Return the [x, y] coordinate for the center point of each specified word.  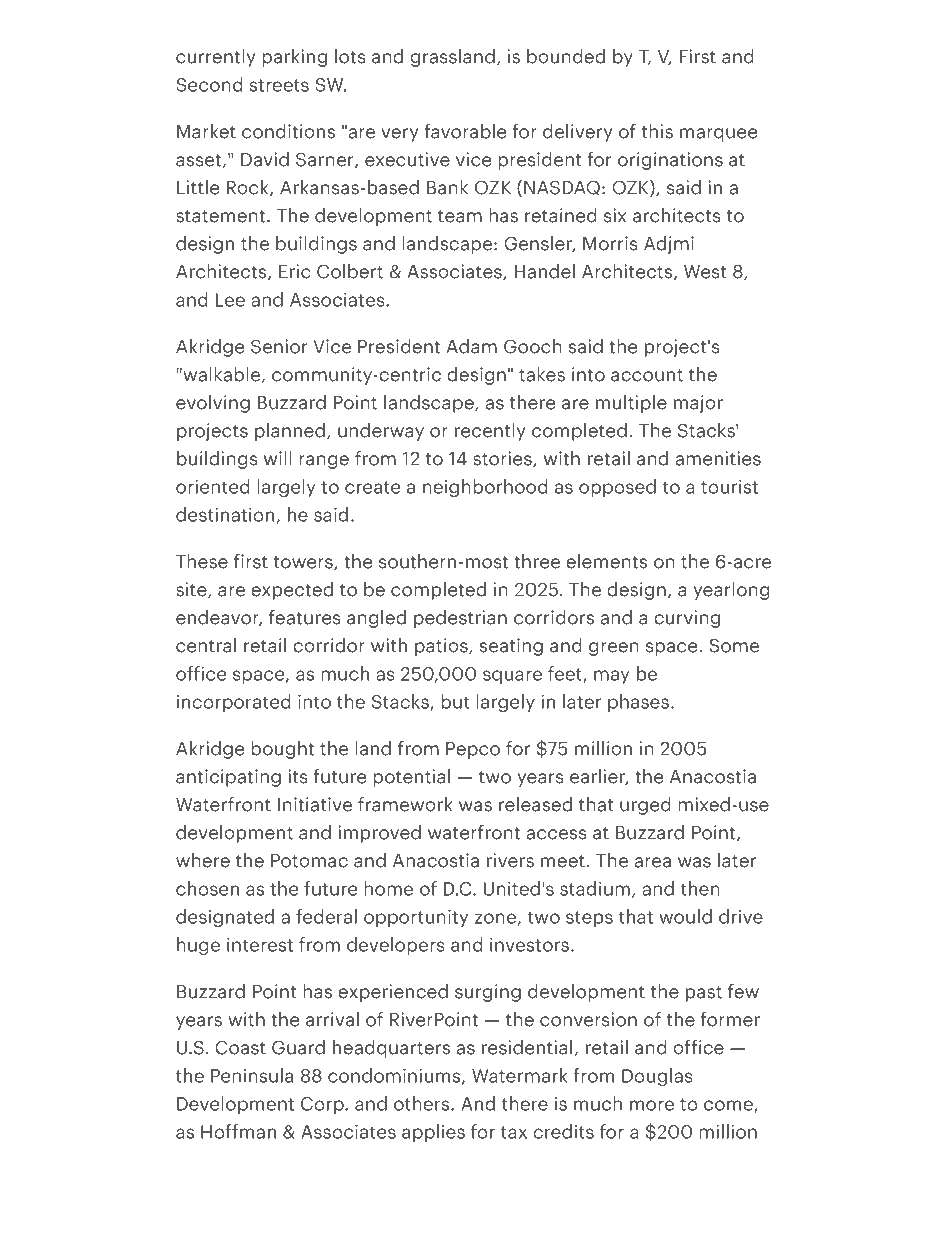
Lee [230, 300]
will [278, 458]
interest [260, 944]
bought [282, 749]
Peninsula [252, 1075]
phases [638, 703]
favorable [465, 131]
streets [279, 85]
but [455, 701]
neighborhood [485, 488]
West [705, 272]
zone [495, 918]
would [685, 916]
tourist [729, 486]
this [657, 131]
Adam [472, 346]
